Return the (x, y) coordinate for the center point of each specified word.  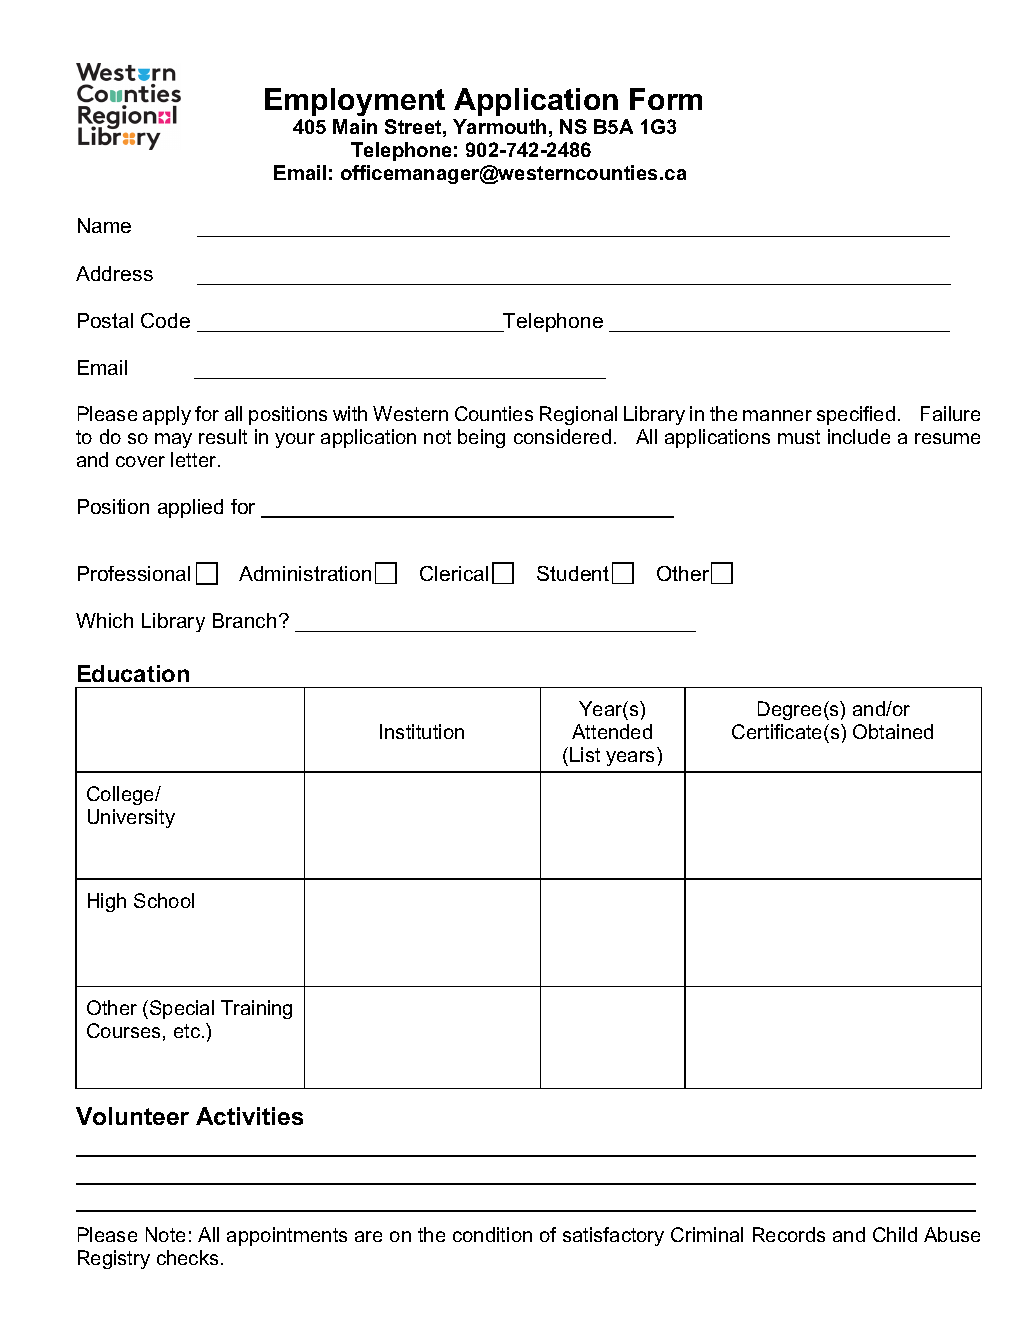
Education (133, 673)
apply (167, 415)
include (859, 436)
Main (355, 126)
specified (856, 415)
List (585, 754)
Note (165, 1234)
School (164, 900)
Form (666, 99)
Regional (578, 415)
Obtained (893, 731)
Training (256, 1009)
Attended (612, 731)
